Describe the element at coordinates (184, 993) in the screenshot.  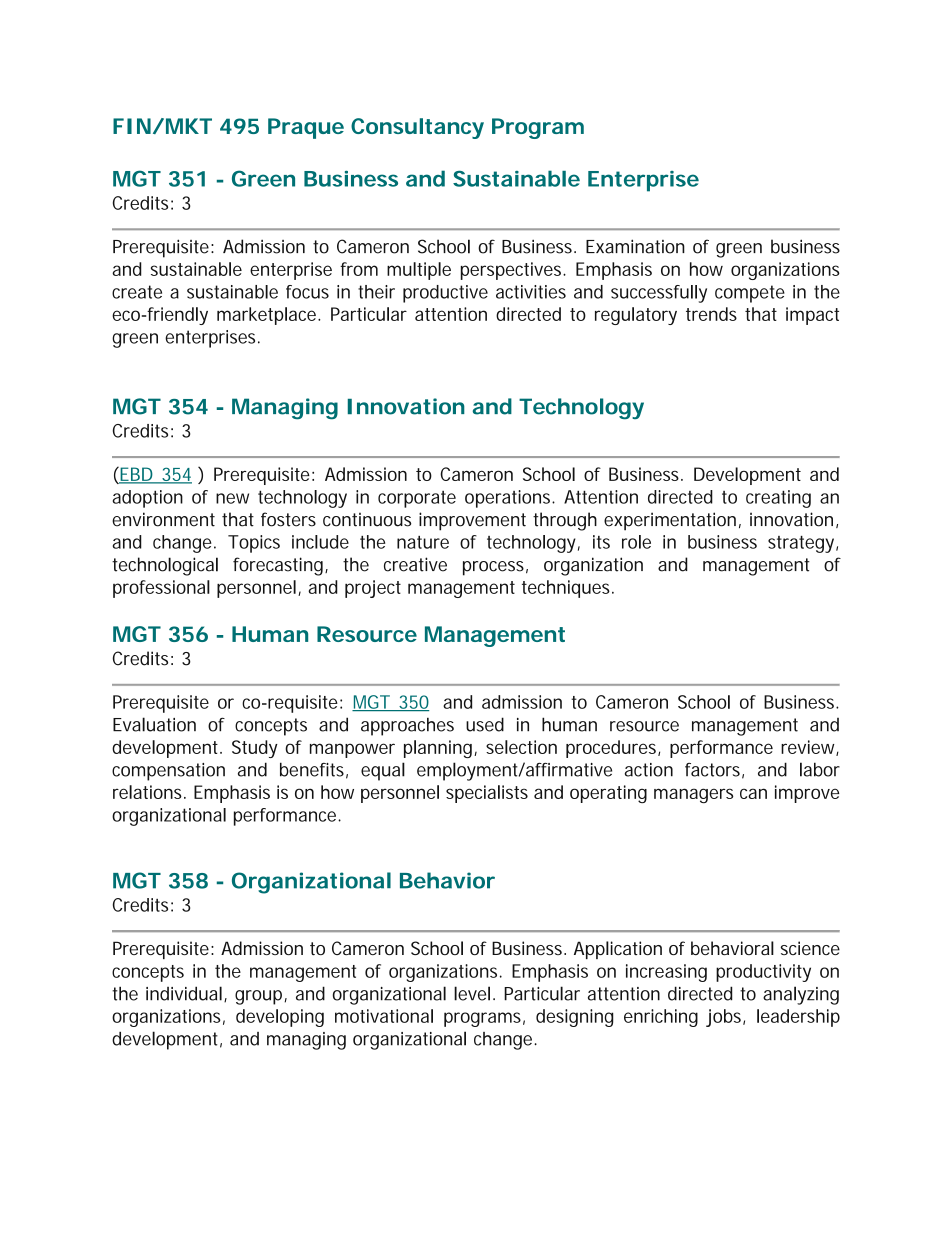
I see `individual` at that location.
